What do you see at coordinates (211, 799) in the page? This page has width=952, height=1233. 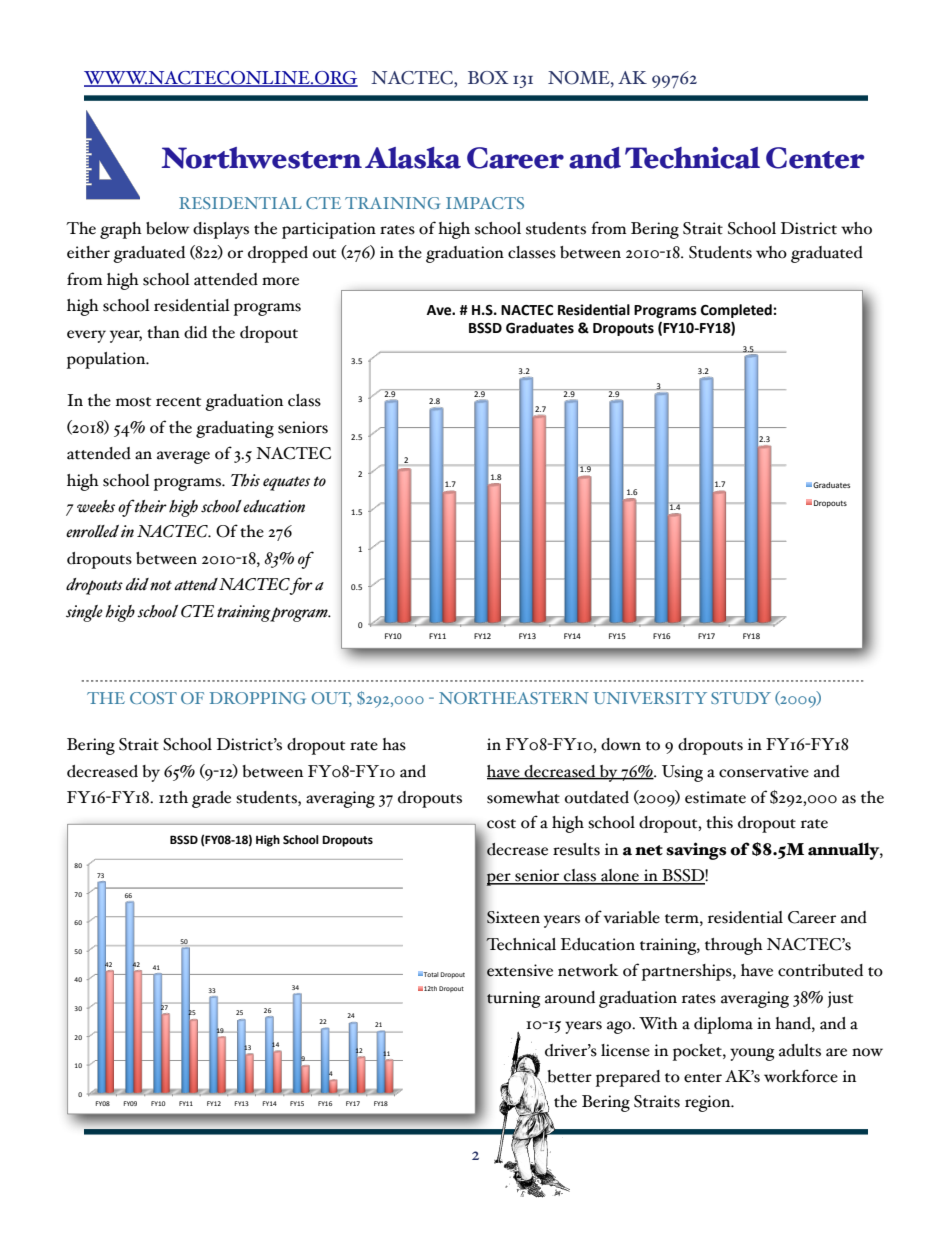 I see `grade` at bounding box center [211, 799].
